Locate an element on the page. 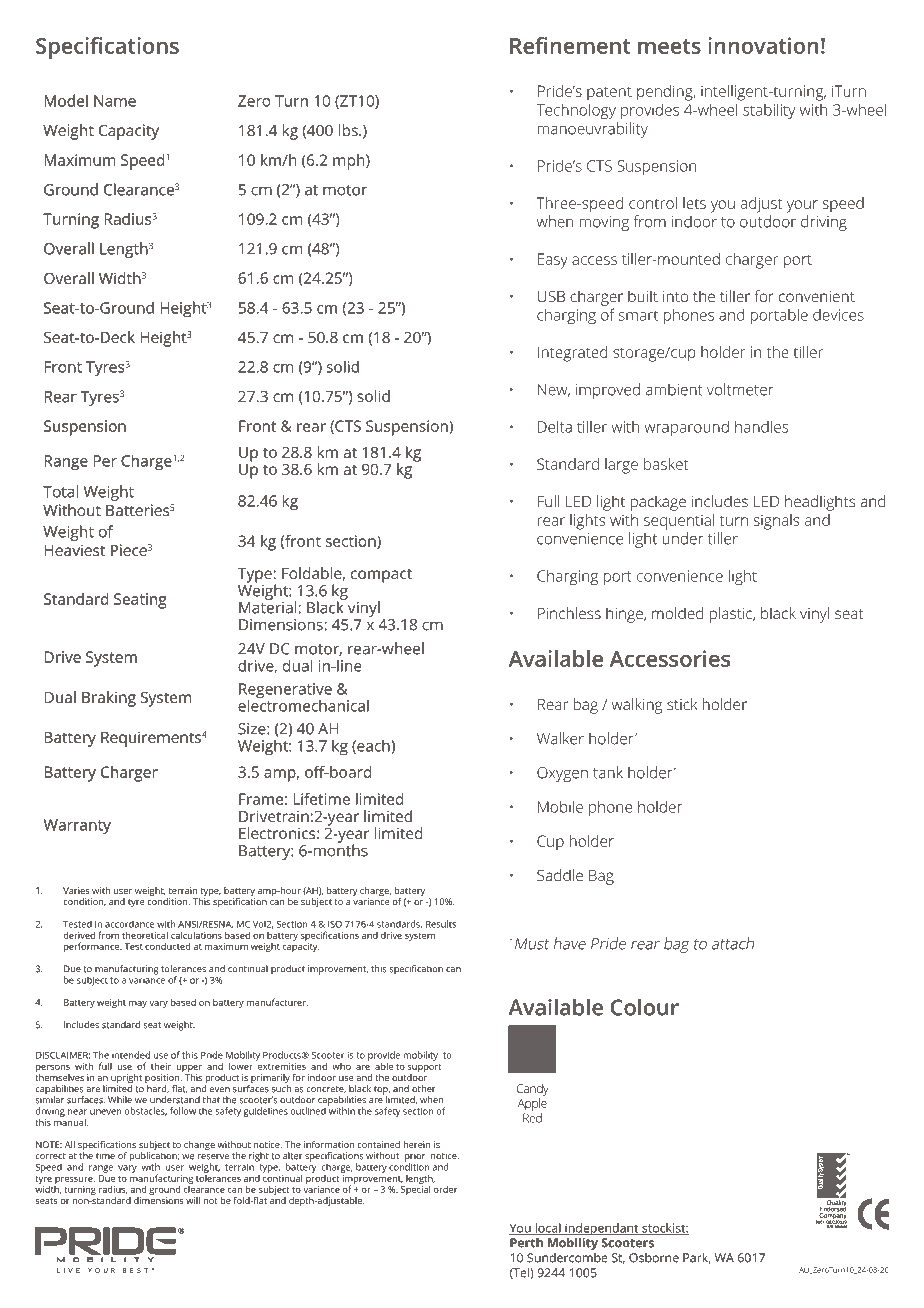 This image has height=1308, width=924. stick is located at coordinates (682, 704).
